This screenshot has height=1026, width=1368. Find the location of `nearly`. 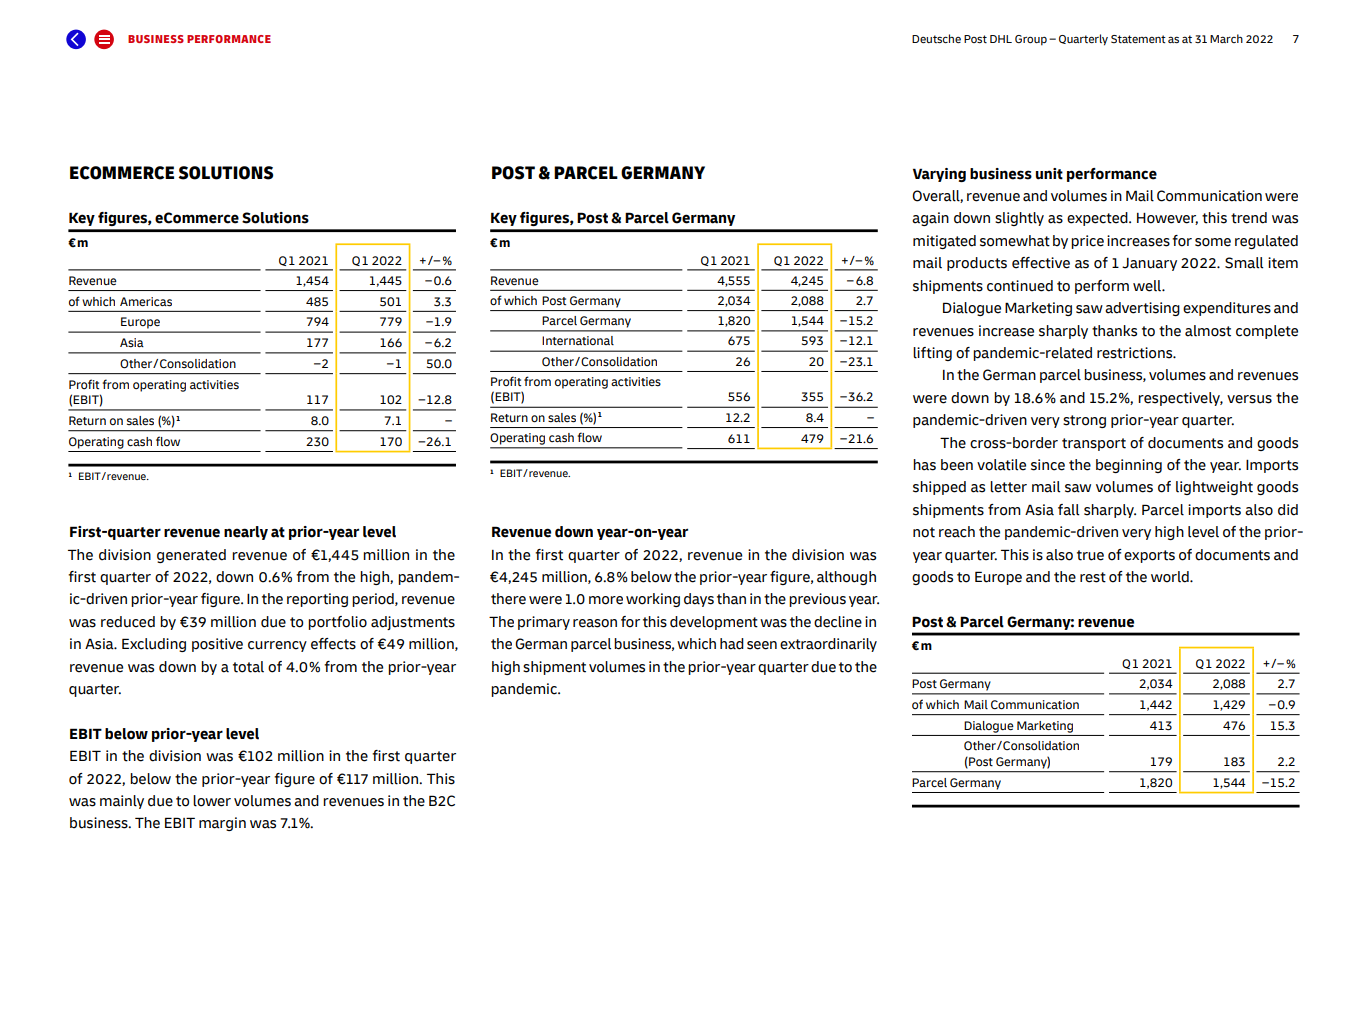

nearly is located at coordinates (246, 533).
